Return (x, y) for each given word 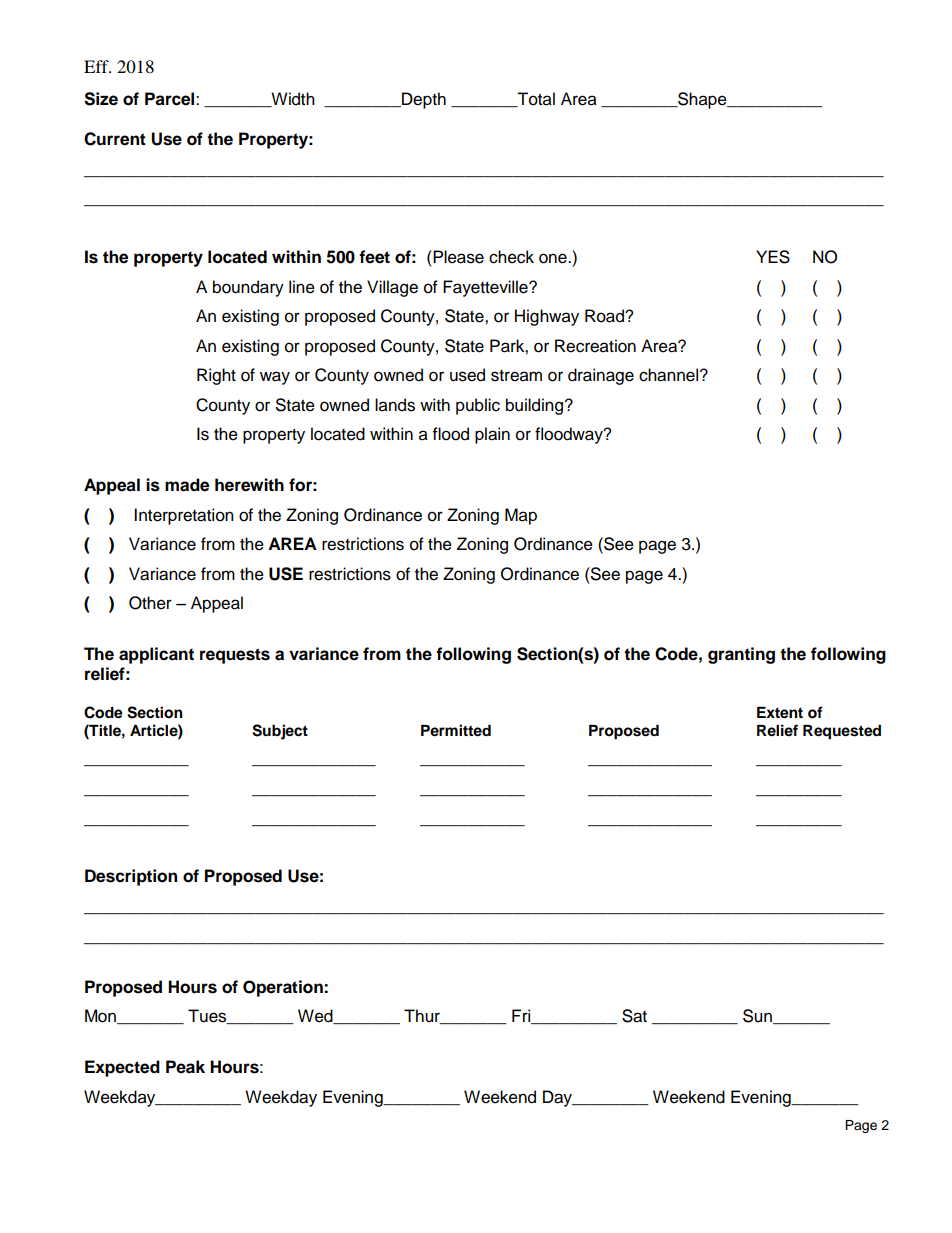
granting (741, 655)
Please (457, 257)
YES (773, 257)
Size (101, 99)
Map (521, 516)
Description (131, 877)
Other (150, 603)
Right (216, 376)
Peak (185, 1067)
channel (670, 375)
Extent (780, 713)
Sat (634, 1016)
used (467, 375)
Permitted (456, 730)
